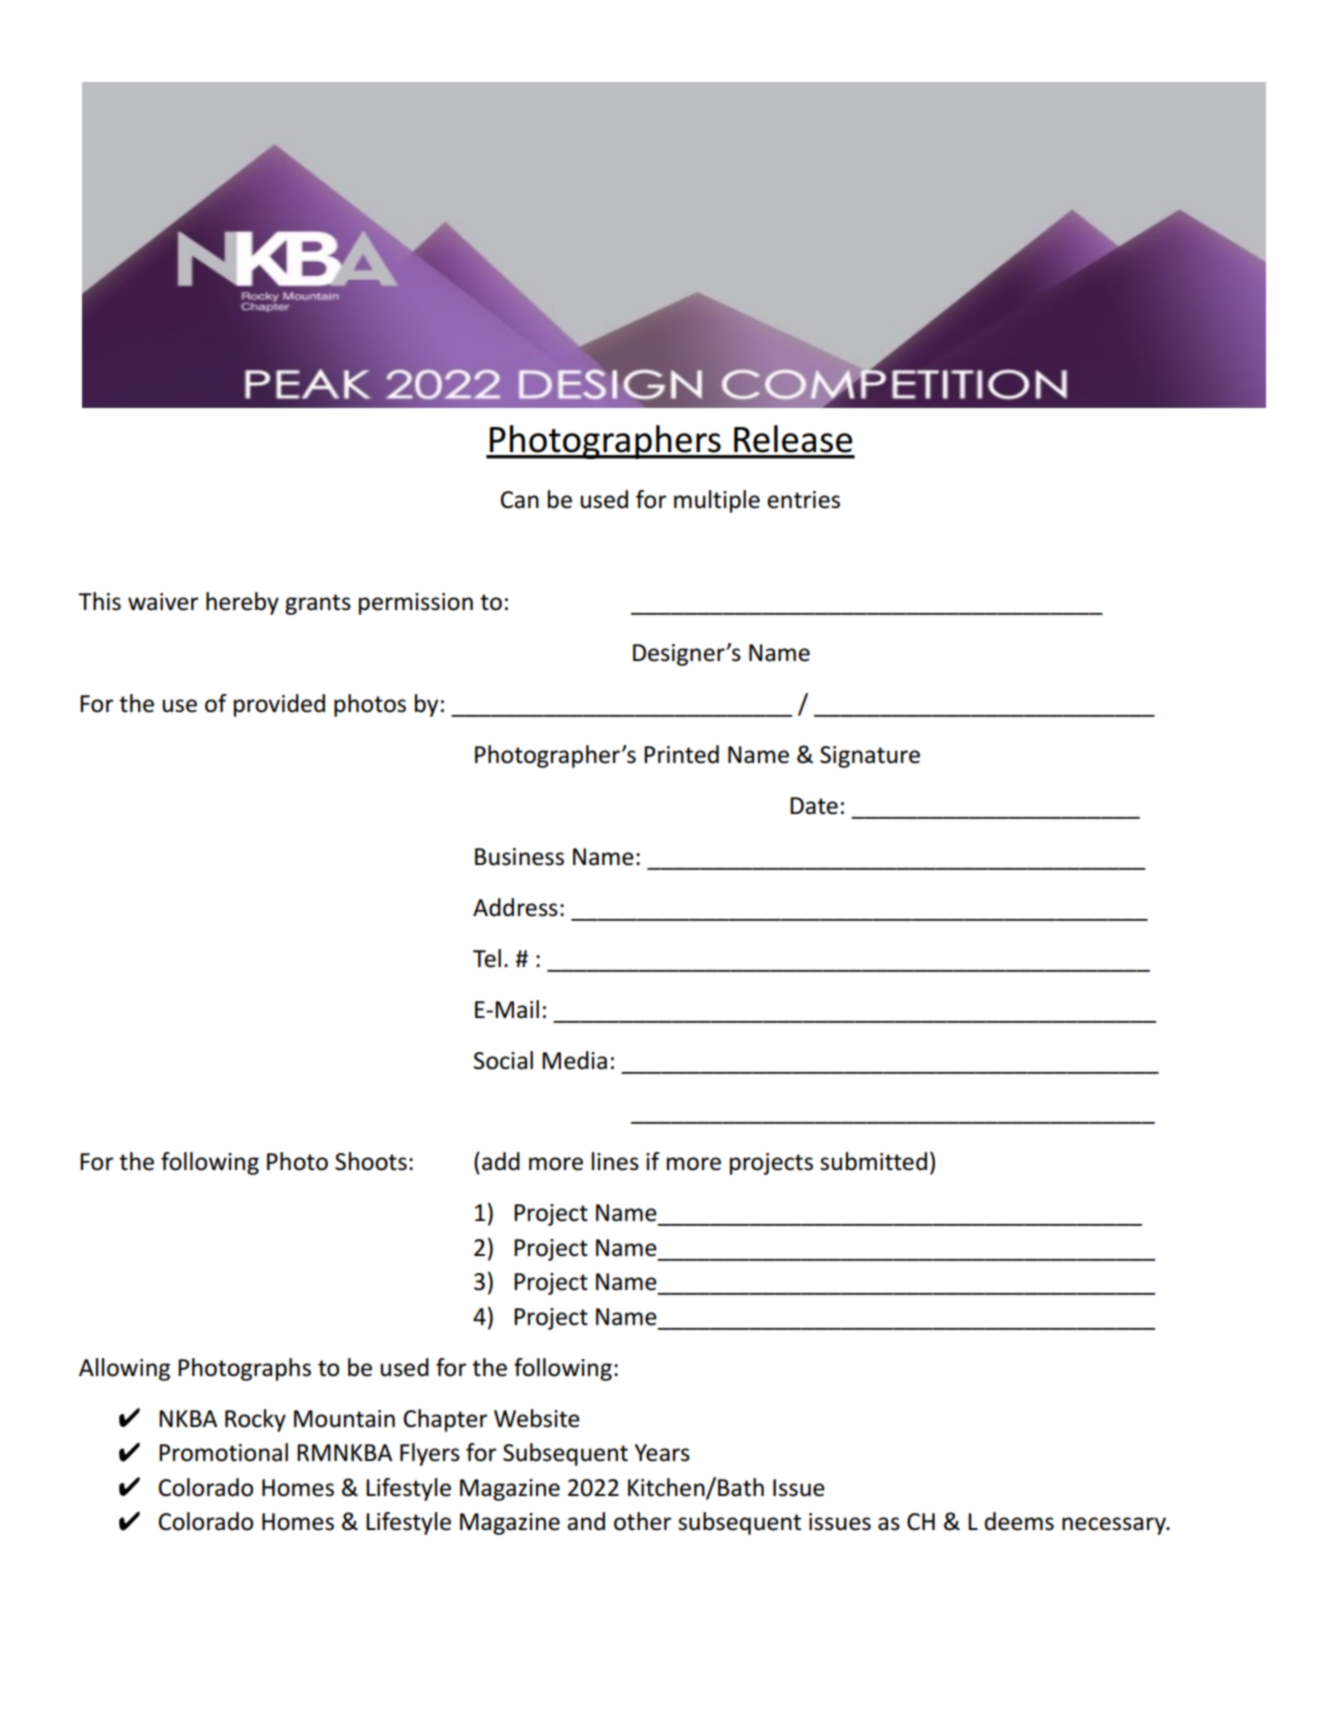 This screenshot has width=1341, height=1735. What do you see at coordinates (223, 1452) in the screenshot?
I see `Promotional` at bounding box center [223, 1452].
